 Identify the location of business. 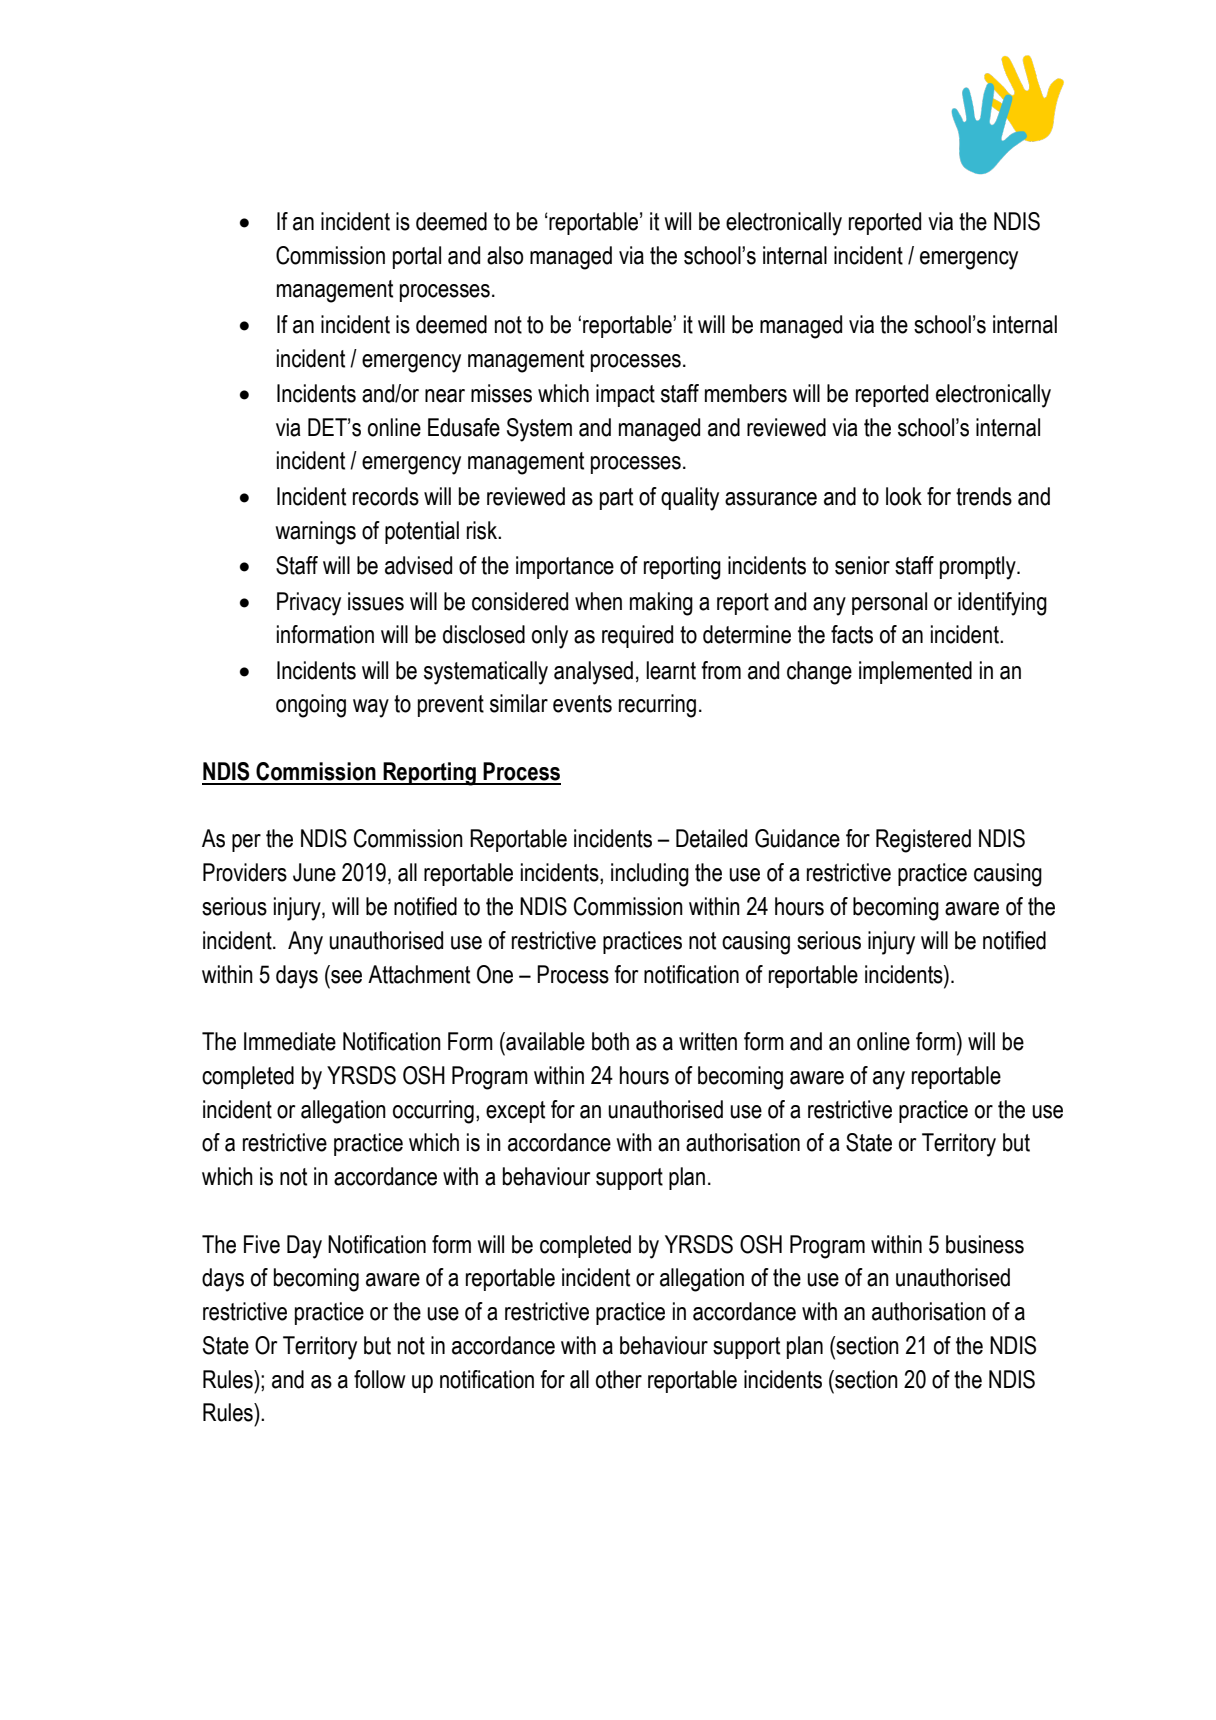
(985, 1244).
